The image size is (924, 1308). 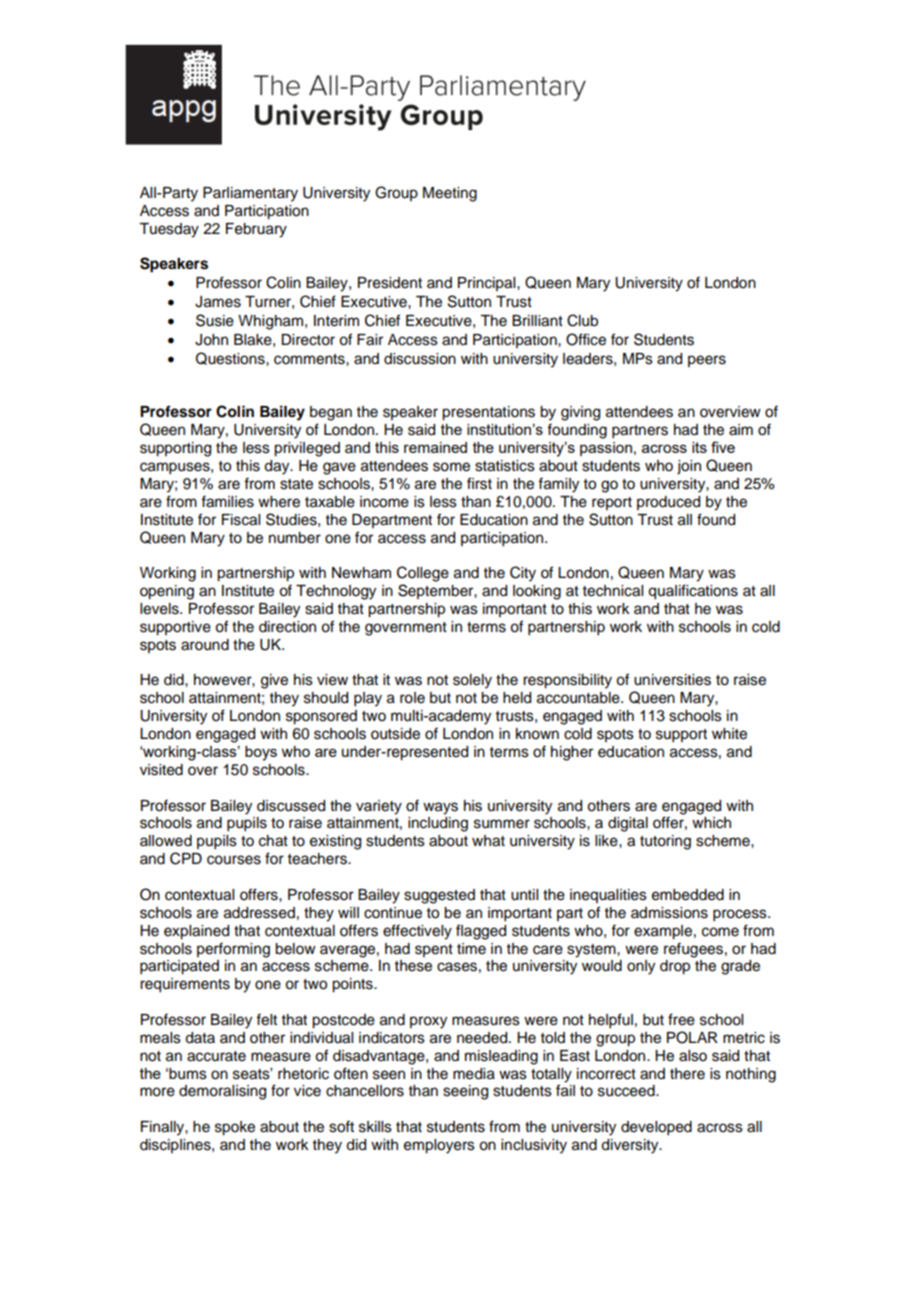 What do you see at coordinates (227, 501) in the page?
I see `families` at bounding box center [227, 501].
